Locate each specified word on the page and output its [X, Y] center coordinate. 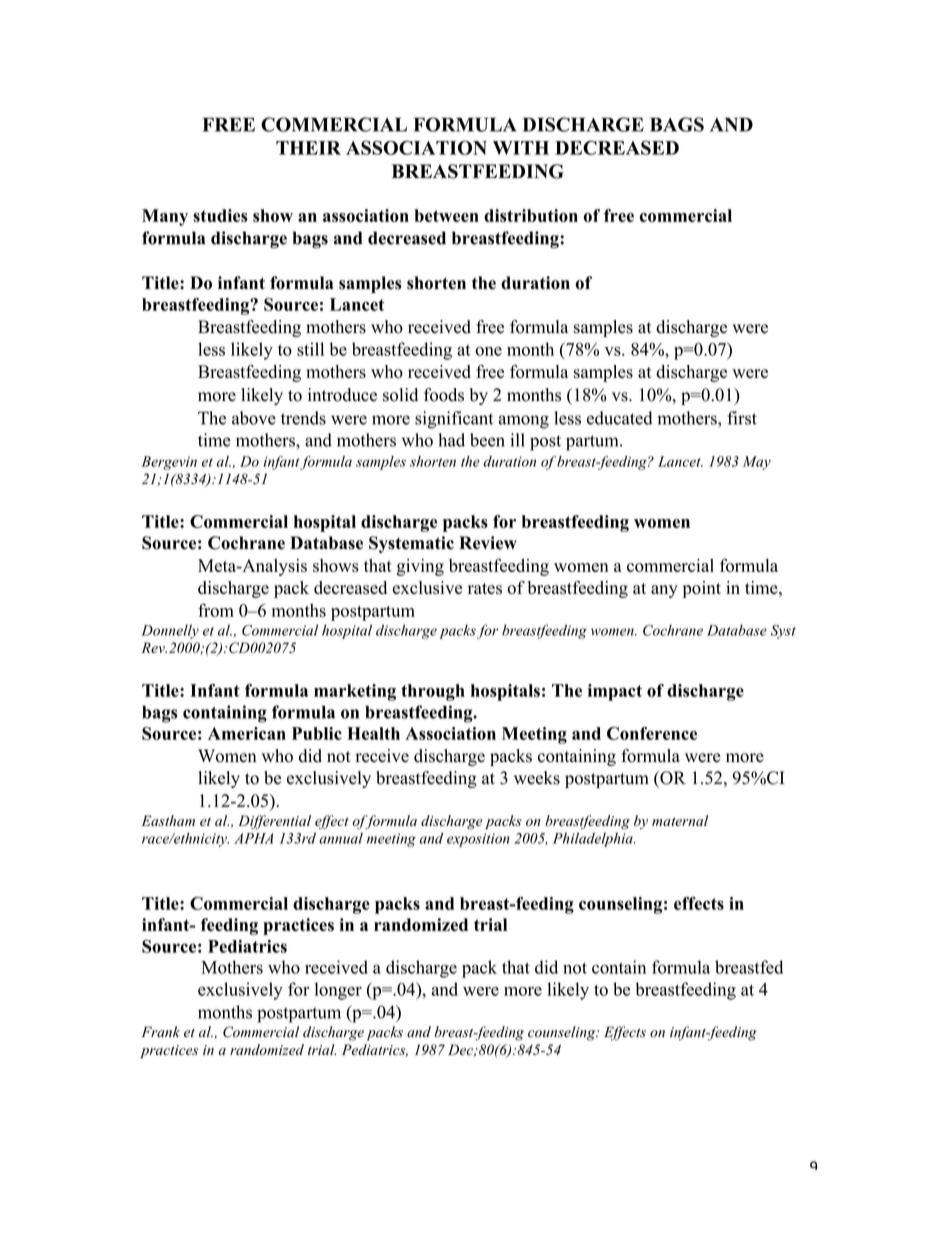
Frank [161, 1031]
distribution [531, 215]
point [702, 589]
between [446, 215]
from [216, 610]
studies [220, 215]
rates [485, 589]
